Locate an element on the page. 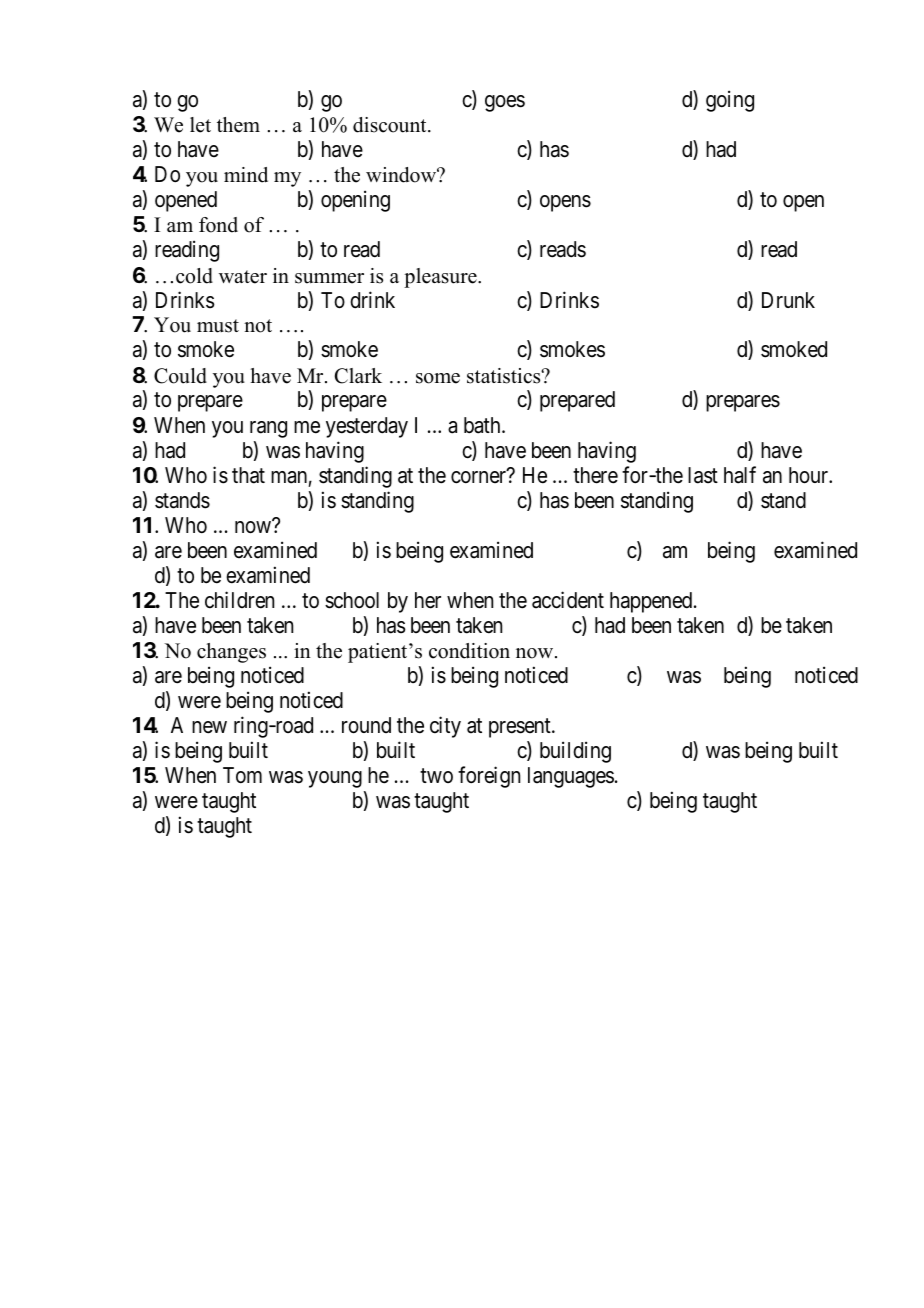  rang is located at coordinates (268, 429).
